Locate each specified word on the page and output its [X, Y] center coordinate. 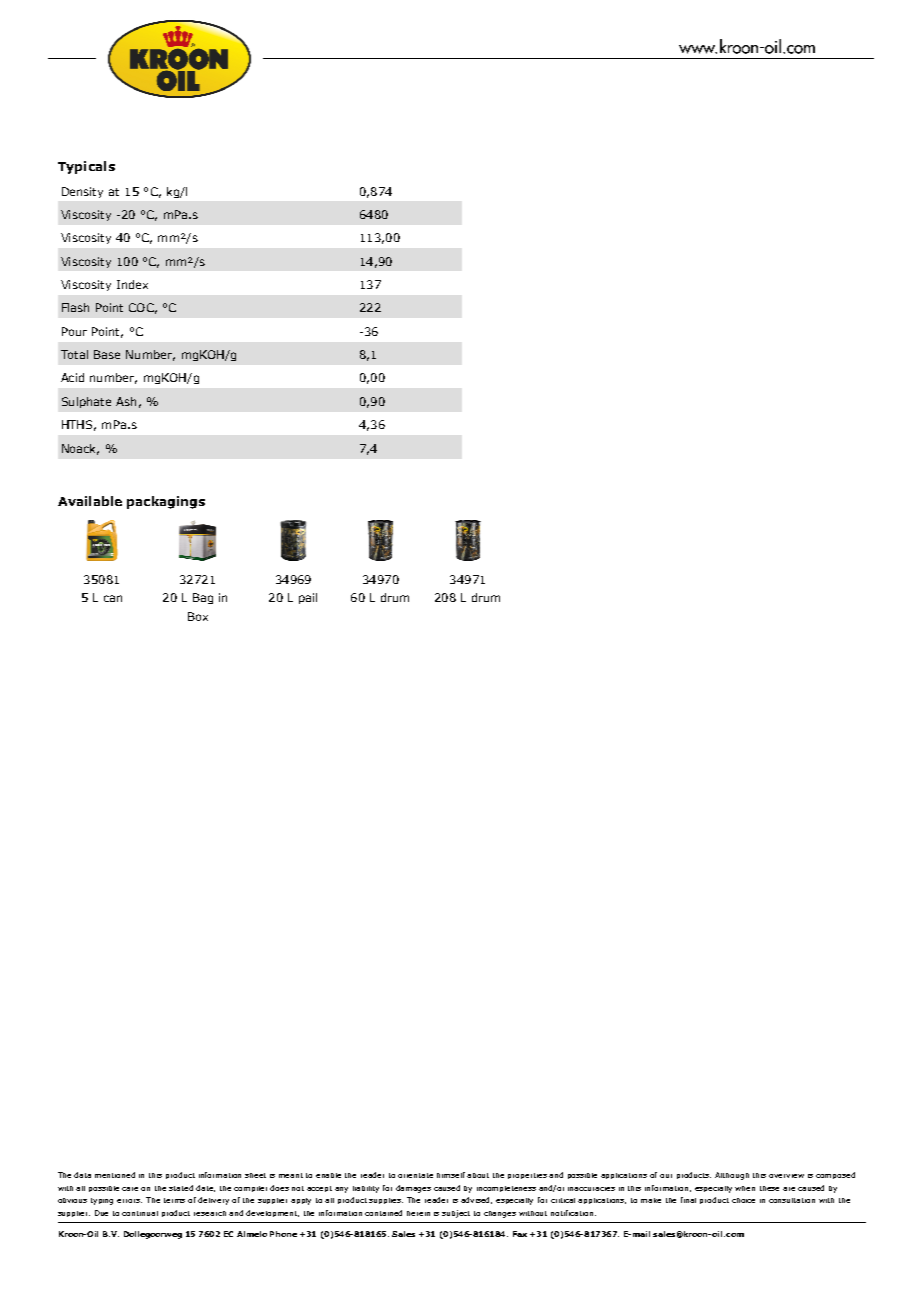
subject [456, 1214]
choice [743, 1200]
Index [132, 284]
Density [82, 192]
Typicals [86, 167]
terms [174, 1200]
